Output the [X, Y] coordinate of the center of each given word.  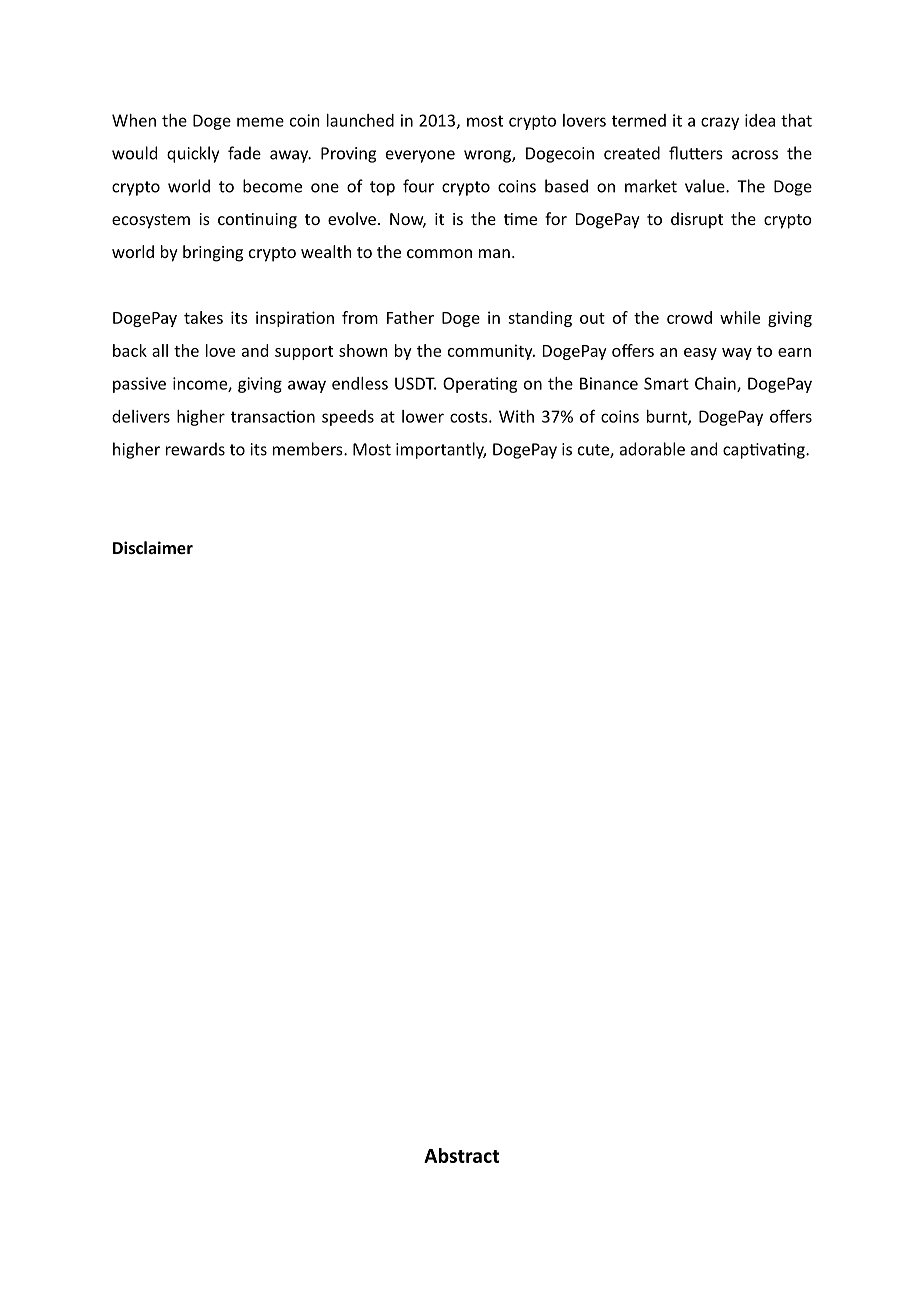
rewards [195, 449]
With [516, 416]
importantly [441, 450]
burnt [668, 417]
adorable [652, 449]
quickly [193, 154]
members [309, 449]
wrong [488, 156]
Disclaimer [153, 547]
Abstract [461, 1155]
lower [423, 416]
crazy [720, 123]
